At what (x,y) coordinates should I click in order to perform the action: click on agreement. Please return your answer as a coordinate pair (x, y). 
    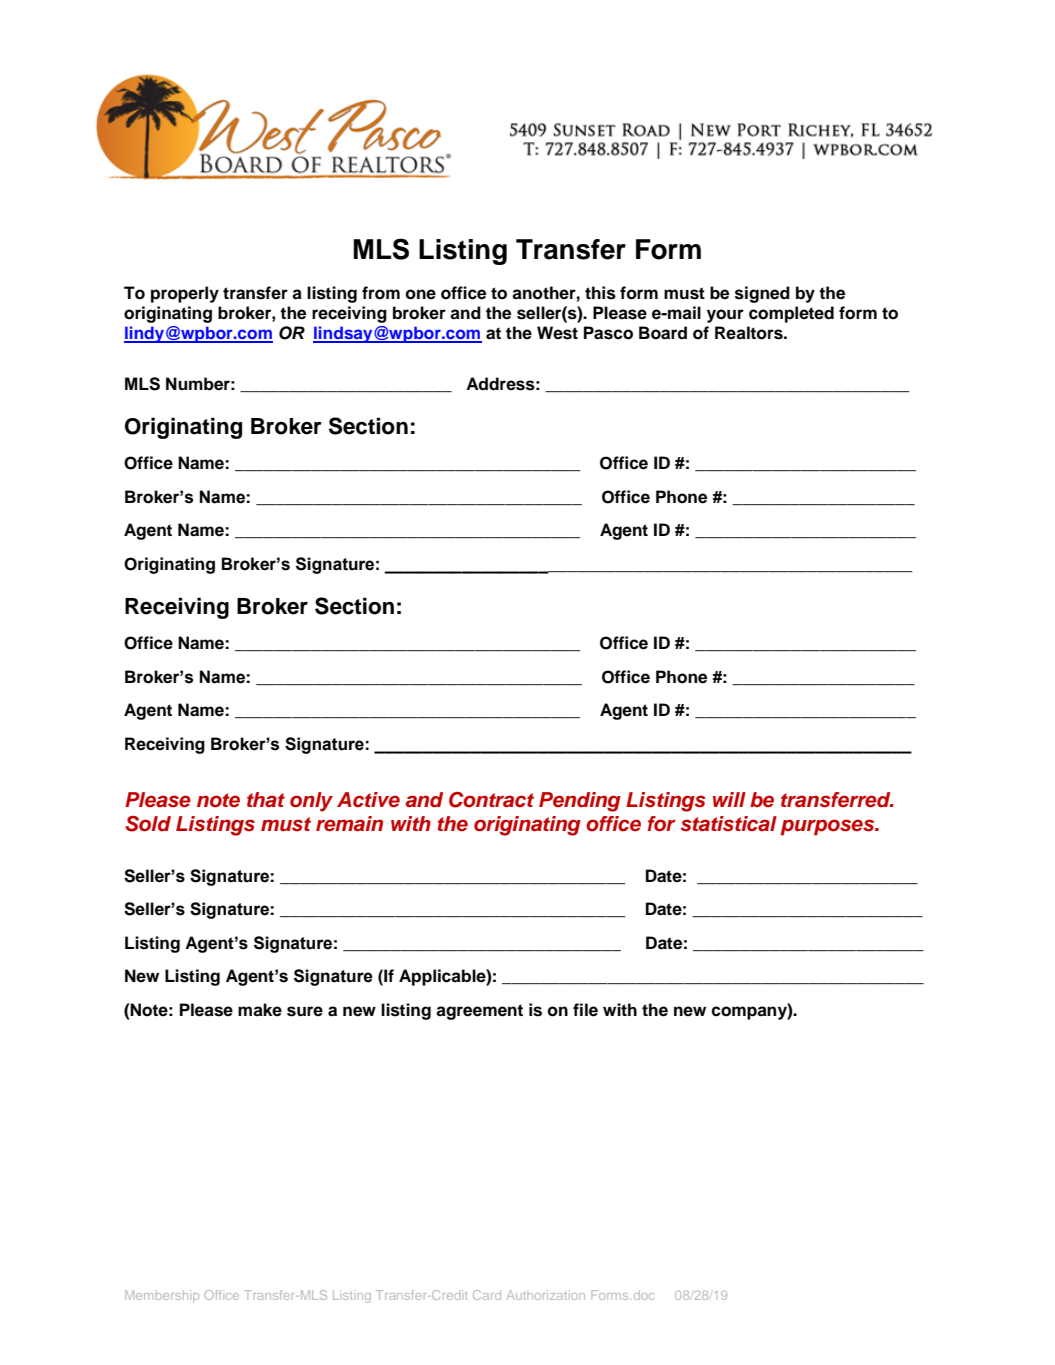
    Looking at the image, I should click on (479, 1012).
